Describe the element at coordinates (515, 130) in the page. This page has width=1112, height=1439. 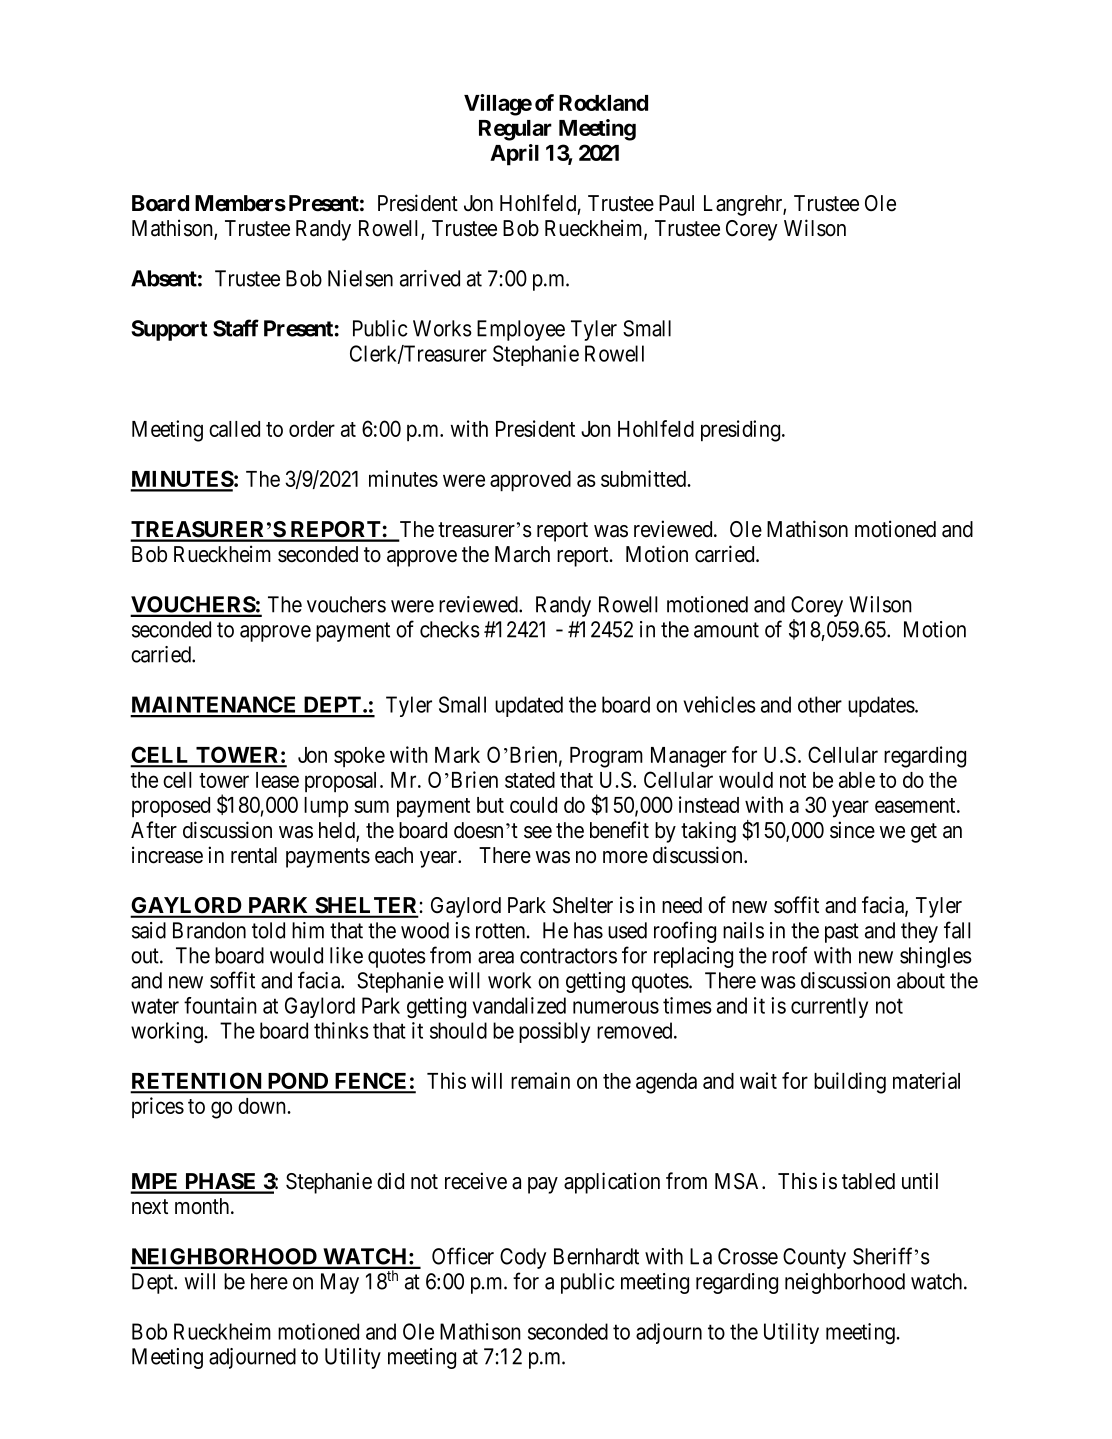
I see `Regular` at that location.
